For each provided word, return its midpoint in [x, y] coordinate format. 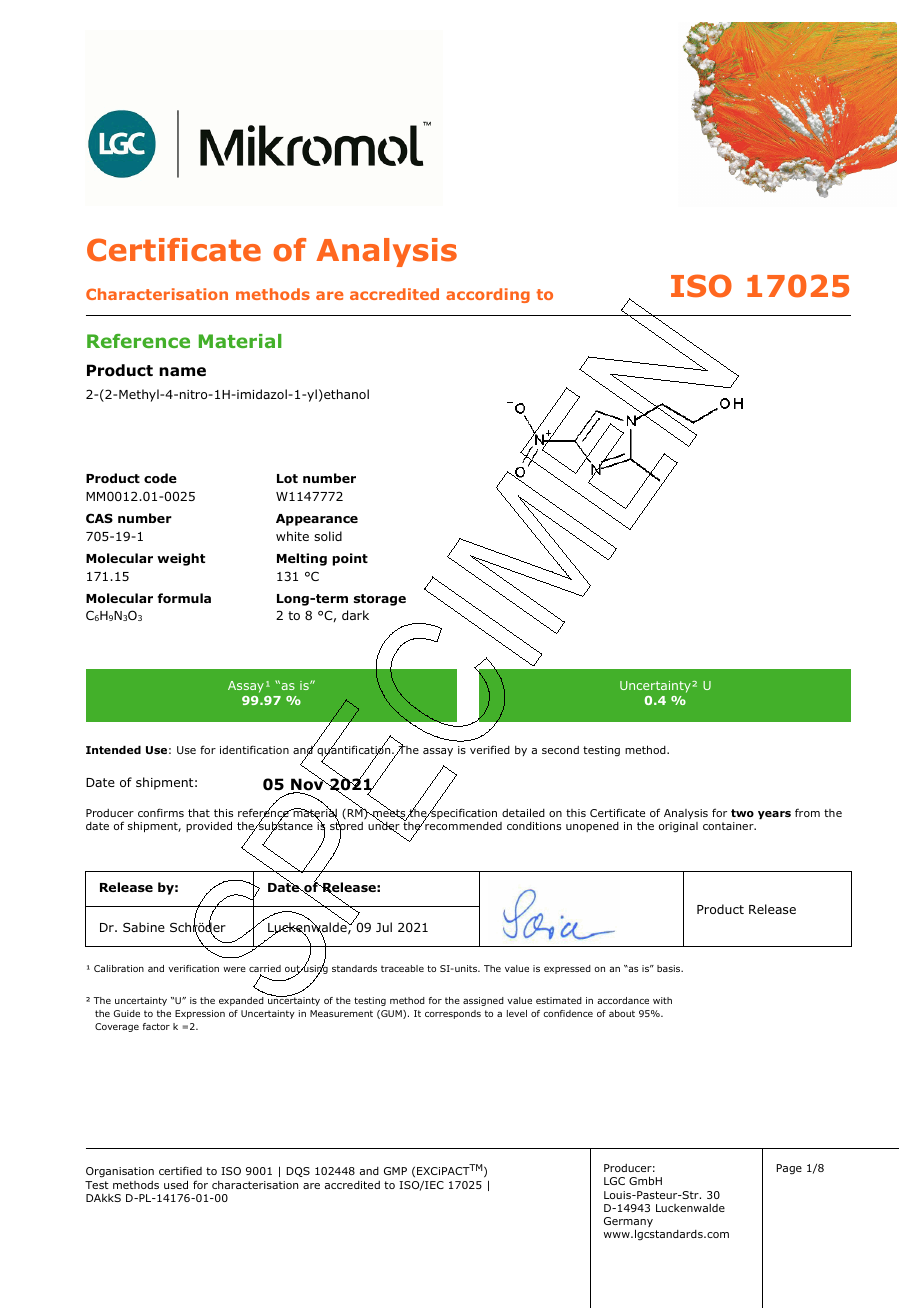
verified [490, 749]
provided [209, 826]
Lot [287, 478]
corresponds [453, 1014]
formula [184, 598]
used [176, 1184]
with [662, 1000]
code [160, 478]
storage [380, 600]
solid [328, 536]
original [678, 827]
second [560, 750]
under [384, 826]
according [488, 295]
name [182, 371]
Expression [200, 1014]
